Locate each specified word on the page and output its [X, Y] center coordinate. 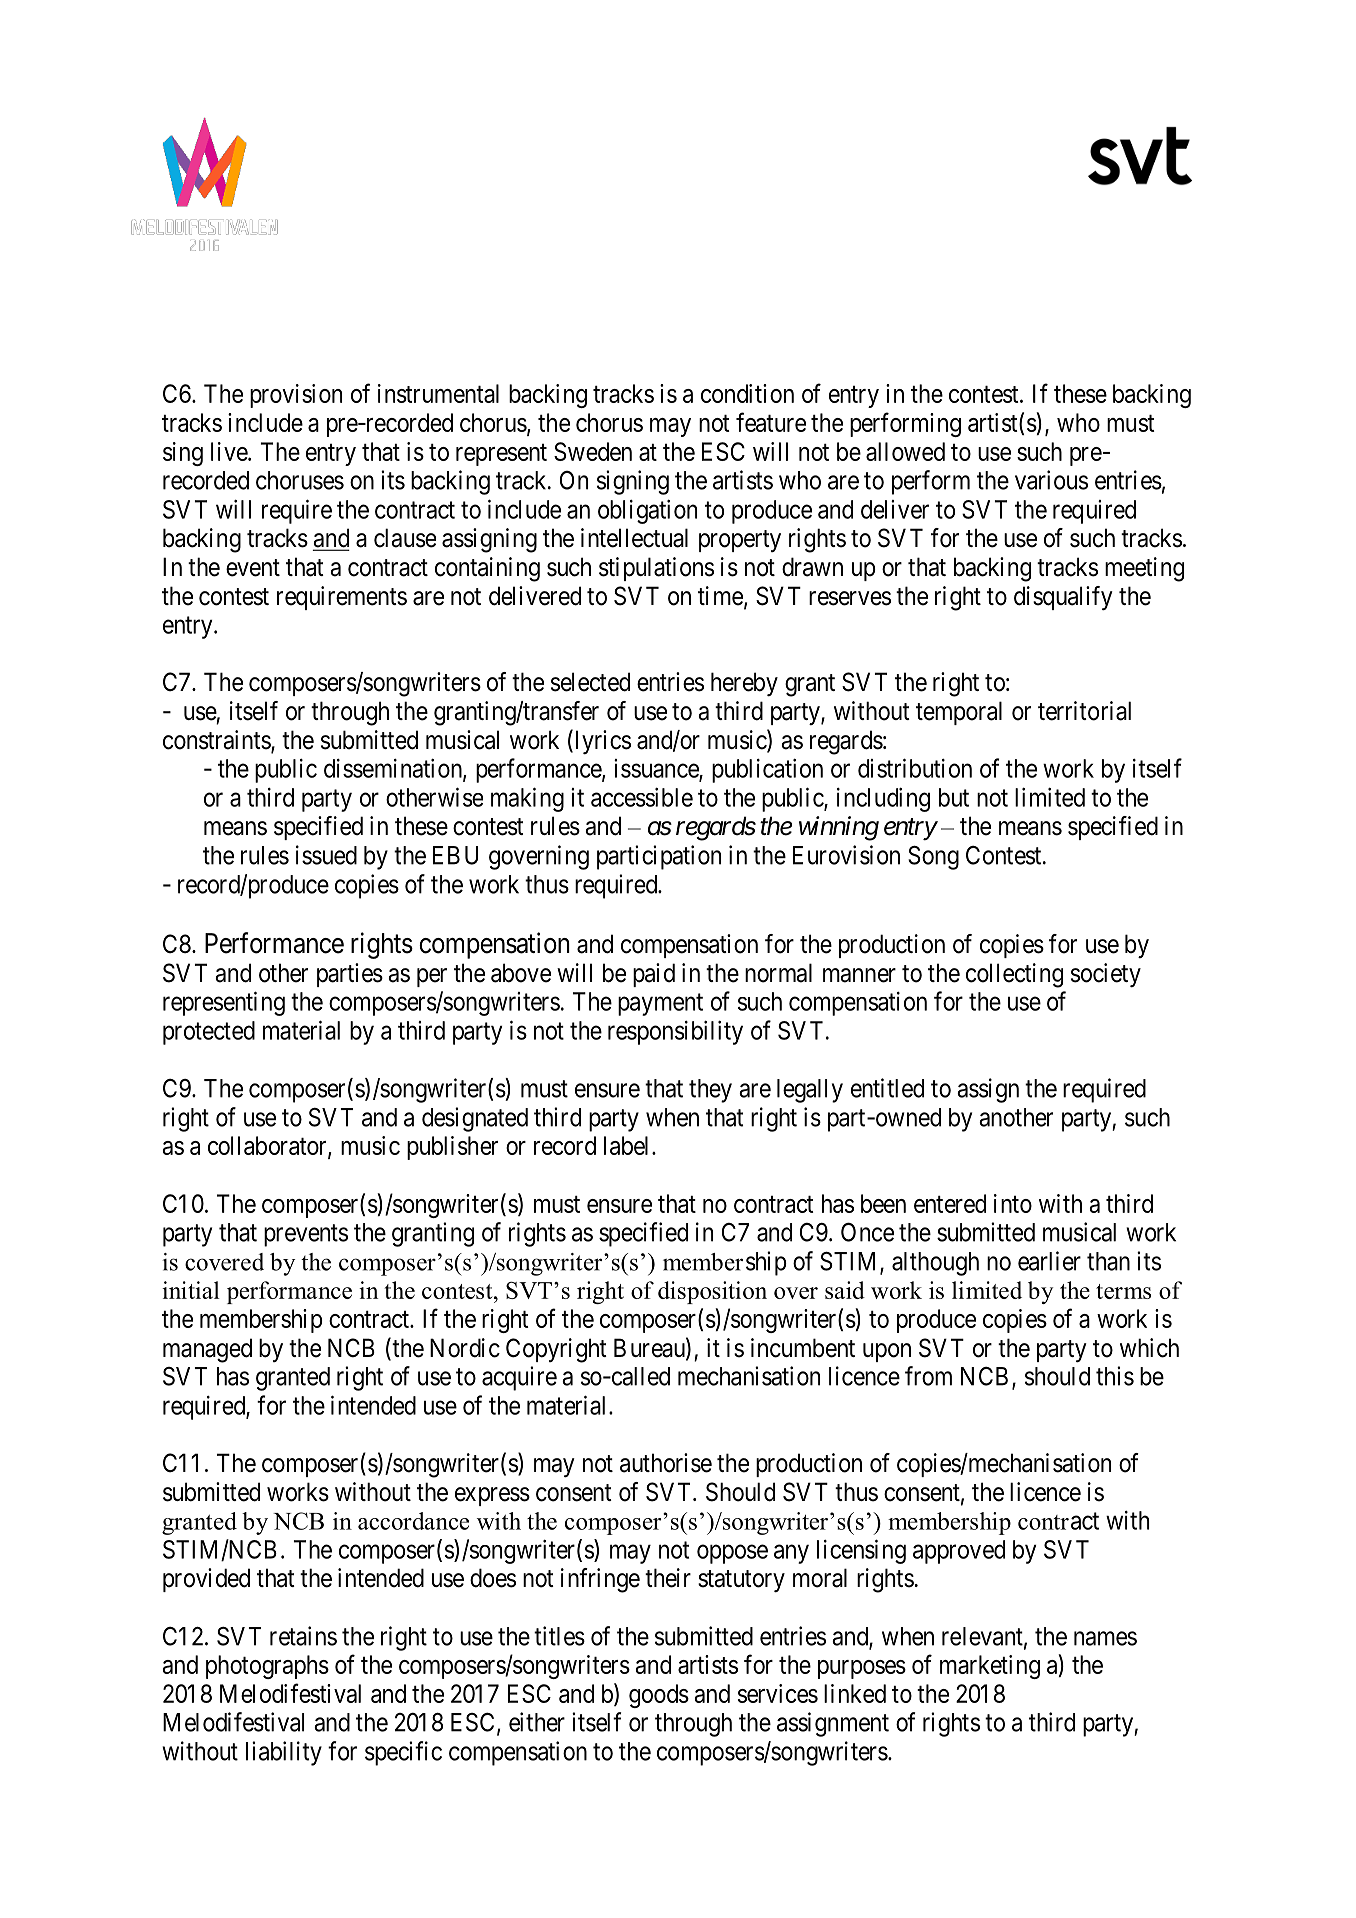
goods [659, 1696]
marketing [990, 1667]
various [1051, 480]
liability [284, 1753]
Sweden [593, 451]
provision [296, 396]
